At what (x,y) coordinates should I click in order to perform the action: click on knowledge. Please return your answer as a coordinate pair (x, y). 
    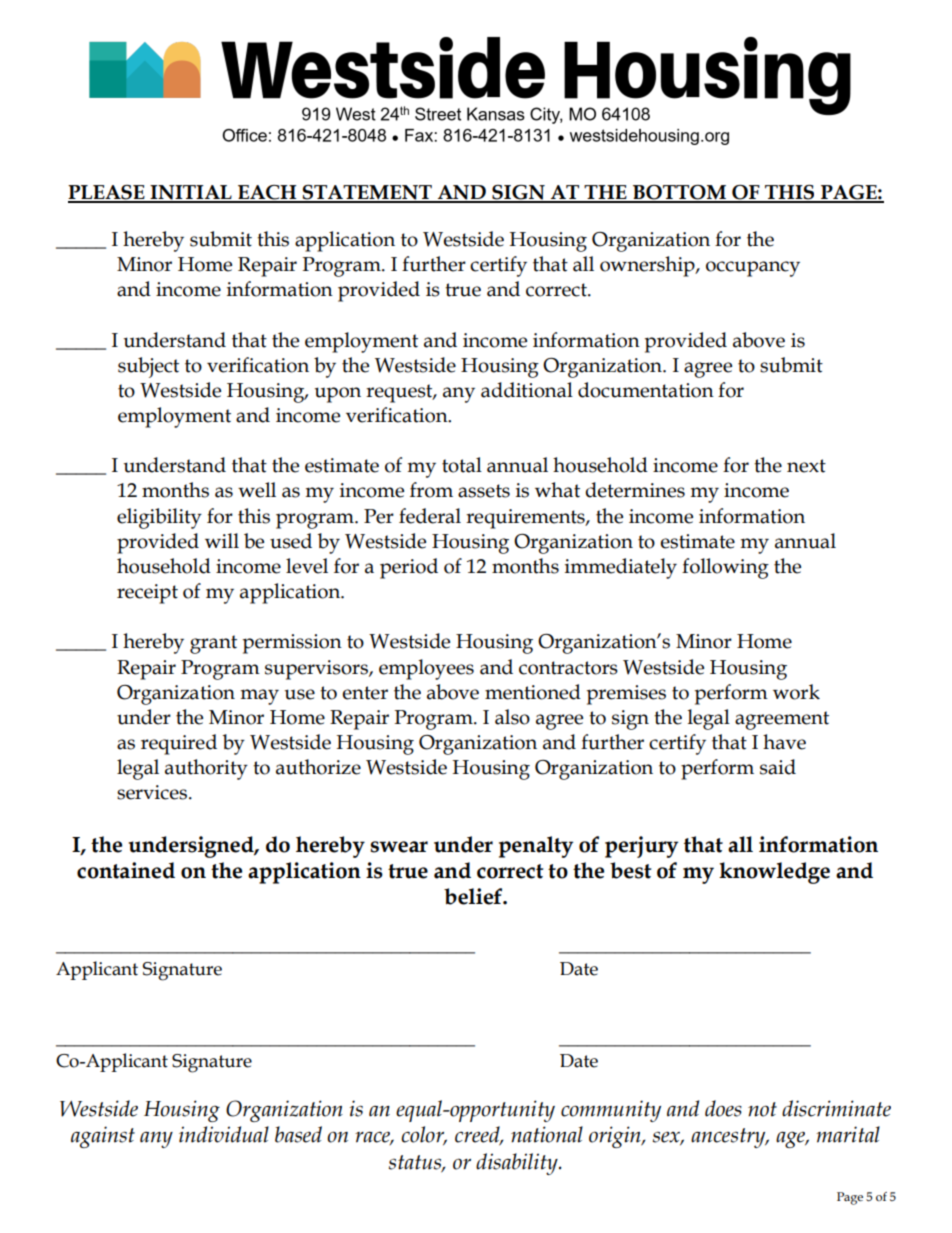
    Looking at the image, I should click on (774, 873).
